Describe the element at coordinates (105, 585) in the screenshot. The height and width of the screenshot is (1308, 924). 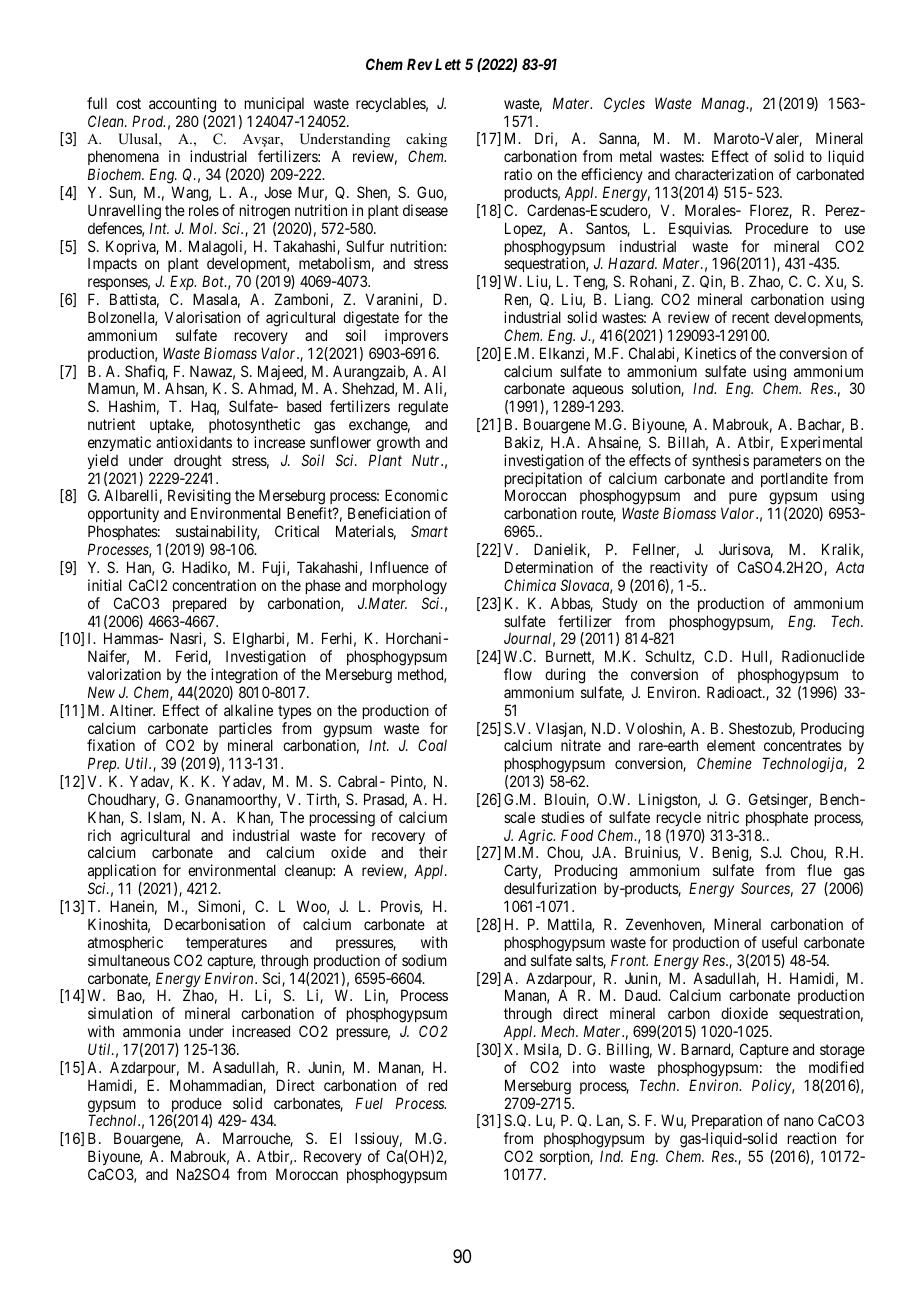
I see `initial` at that location.
